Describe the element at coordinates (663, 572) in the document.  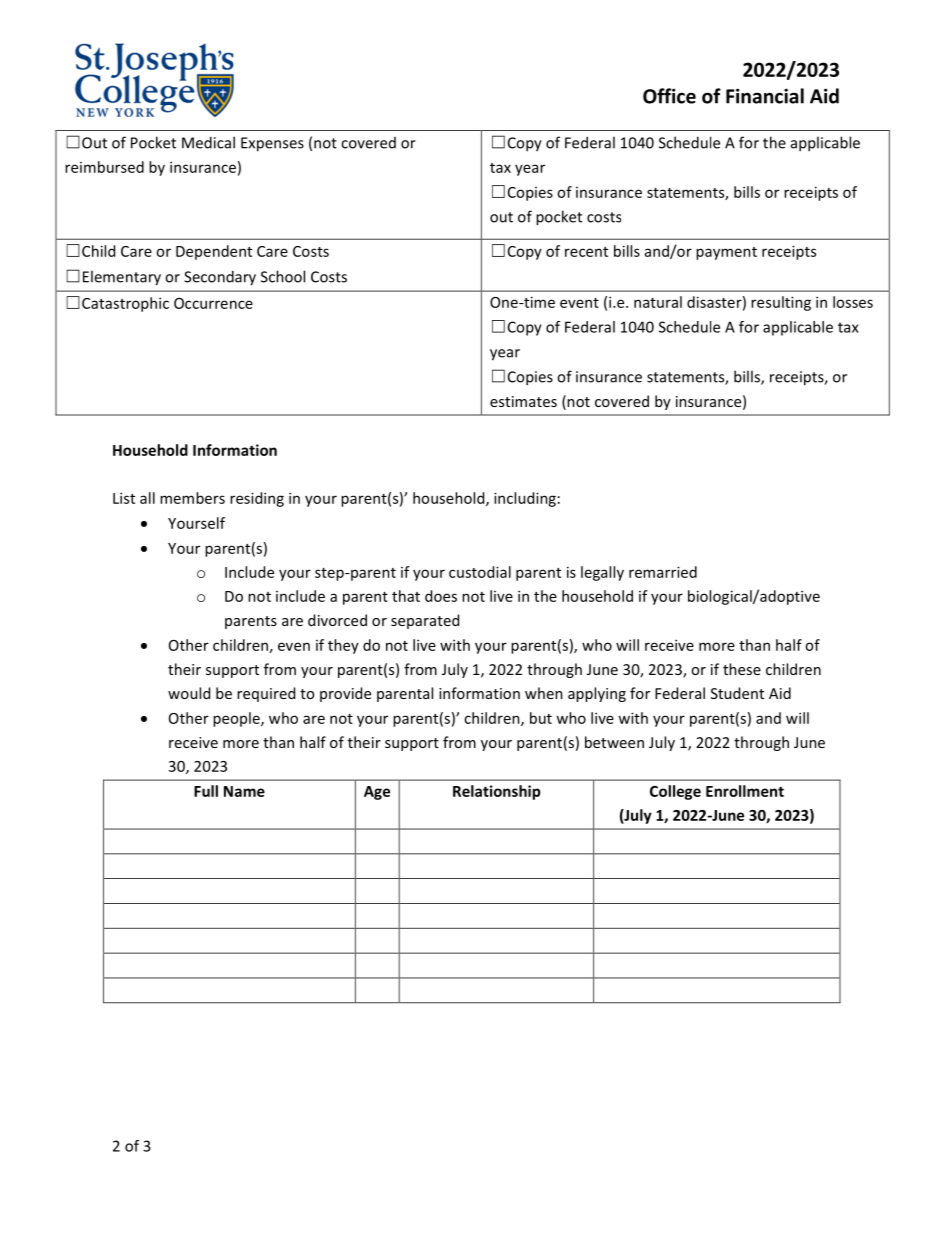
I see `remarried` at that location.
